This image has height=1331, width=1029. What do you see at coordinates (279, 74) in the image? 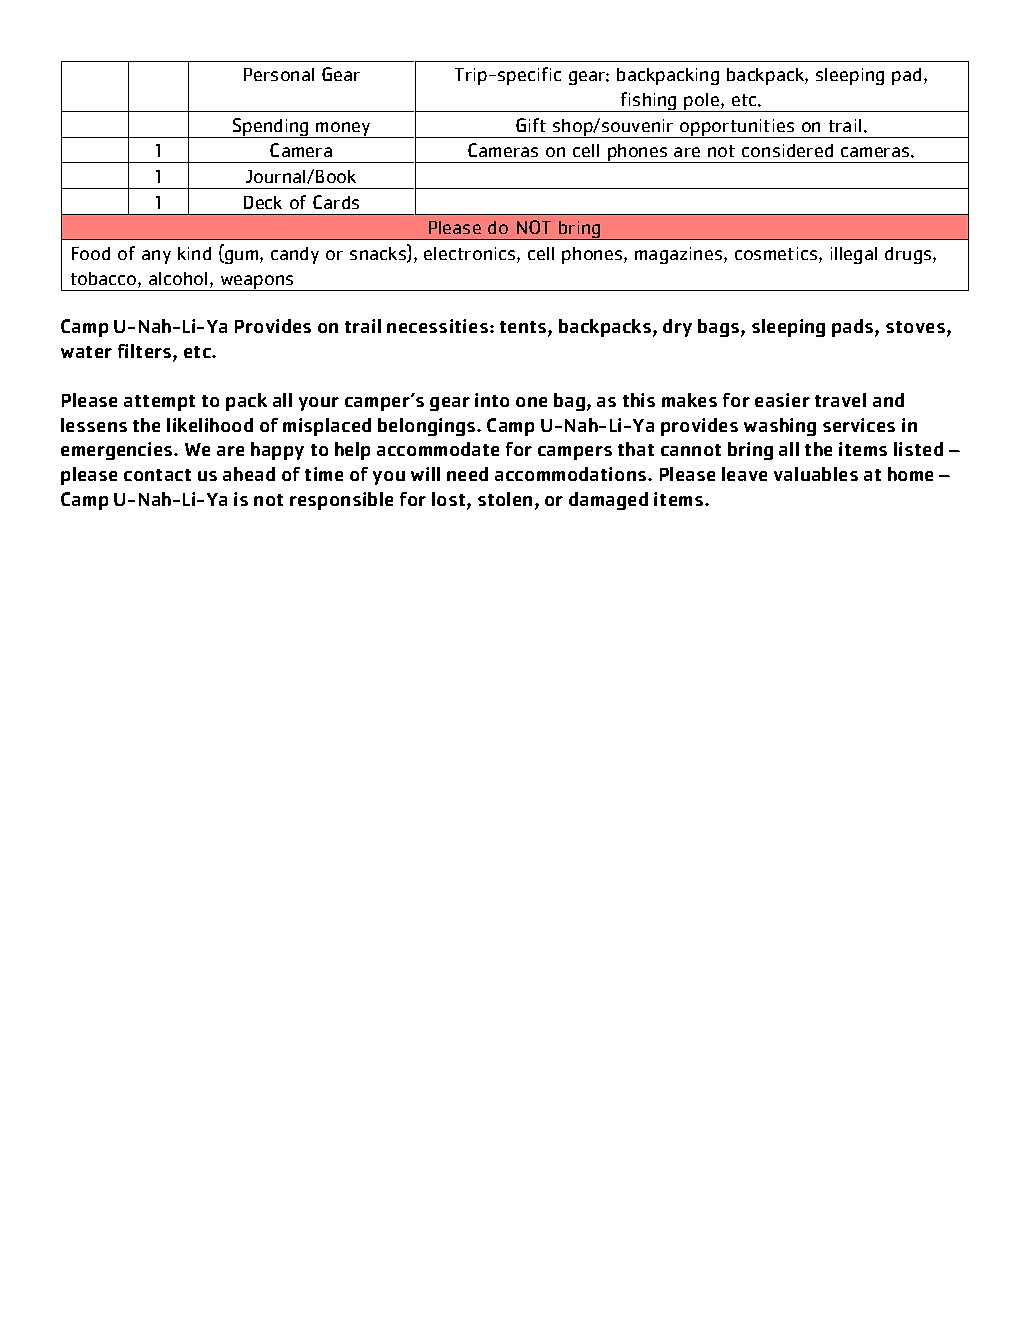
I see `Personal` at bounding box center [279, 74].
